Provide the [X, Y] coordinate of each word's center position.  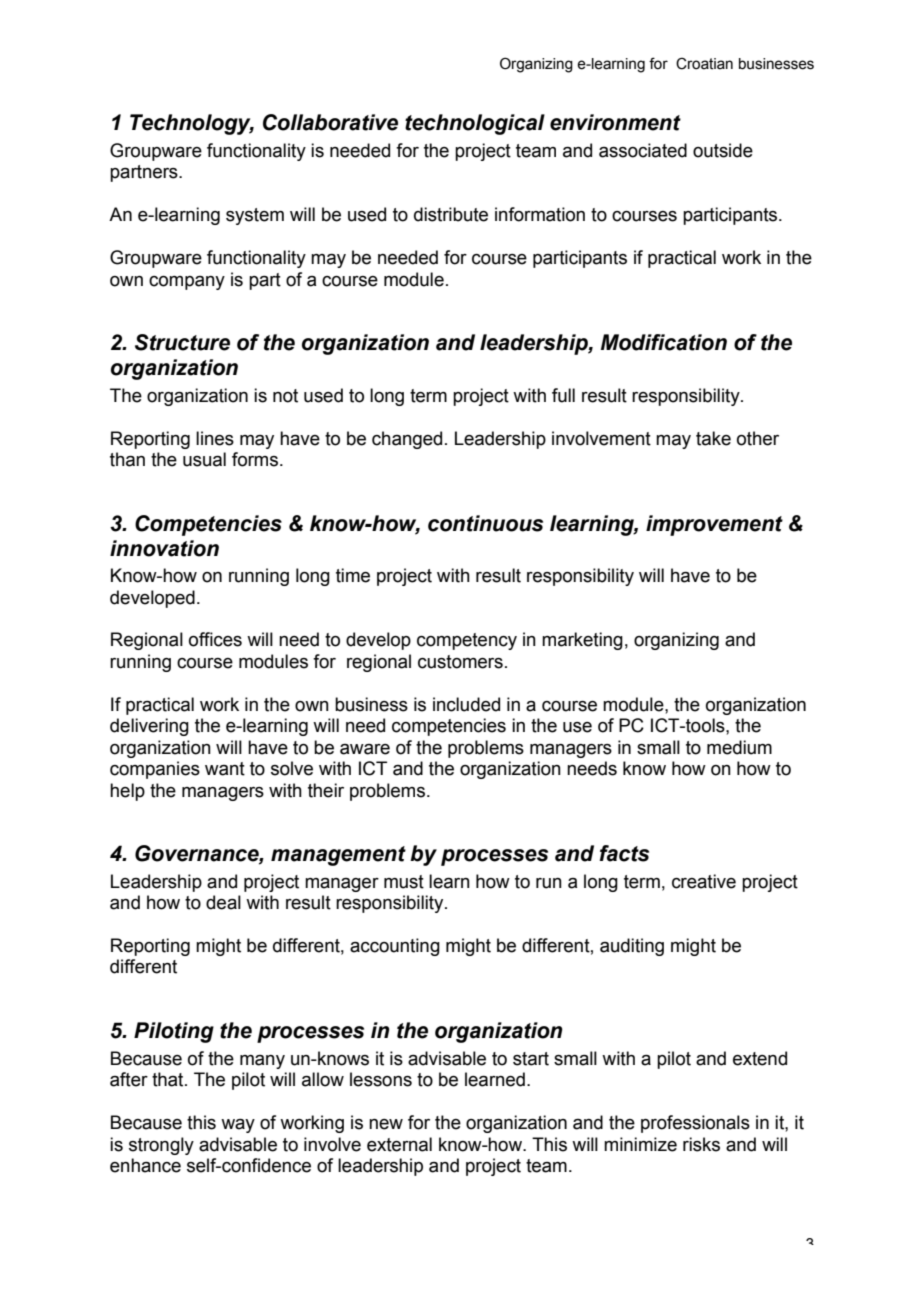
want [225, 769]
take [713, 438]
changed [407, 440]
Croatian [704, 64]
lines [215, 438]
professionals [695, 1124]
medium [739, 747]
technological [475, 124]
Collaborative [330, 122]
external [399, 1144]
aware [365, 749]
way [238, 1126]
